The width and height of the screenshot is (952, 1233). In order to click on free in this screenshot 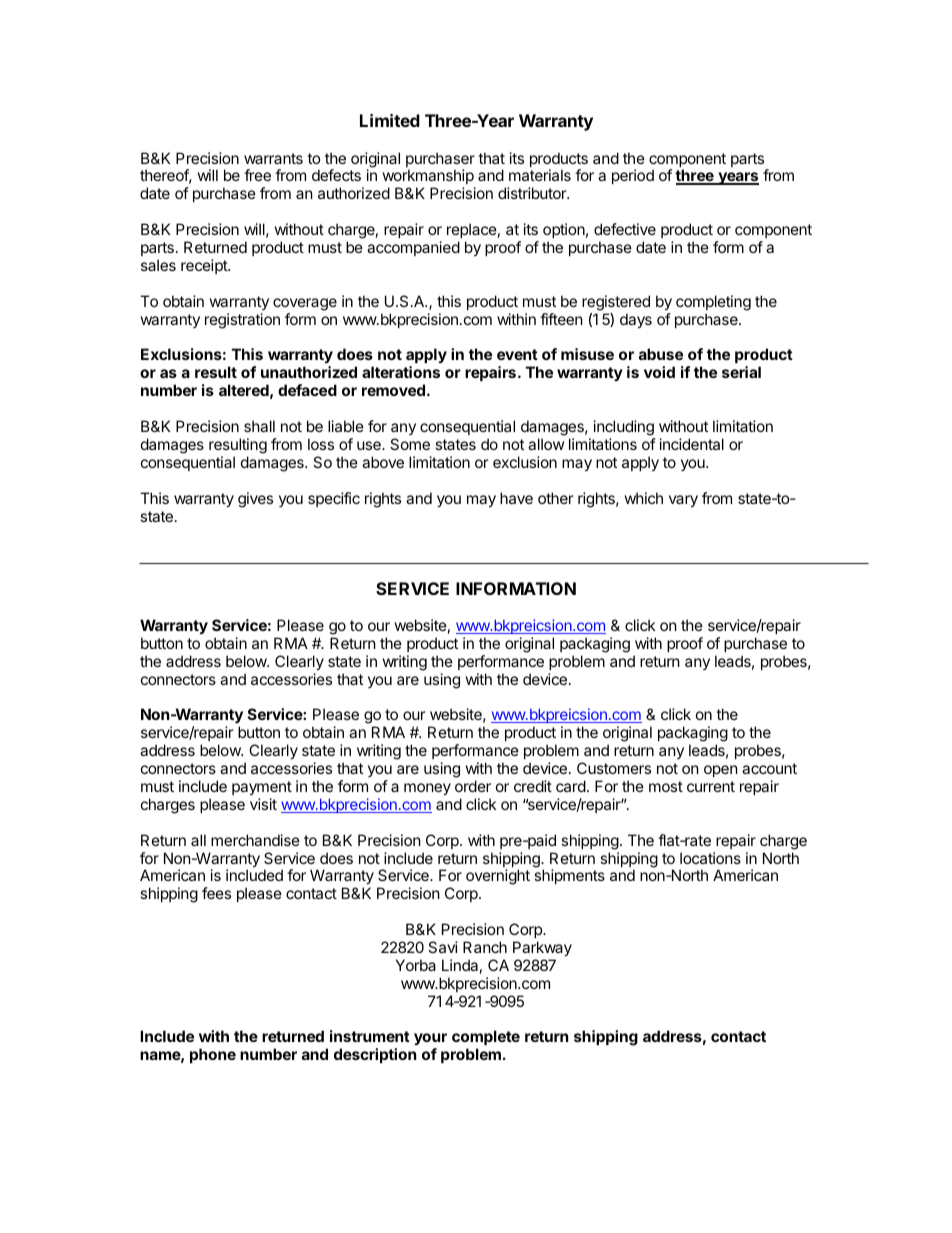, I will do `click(257, 175)`.
